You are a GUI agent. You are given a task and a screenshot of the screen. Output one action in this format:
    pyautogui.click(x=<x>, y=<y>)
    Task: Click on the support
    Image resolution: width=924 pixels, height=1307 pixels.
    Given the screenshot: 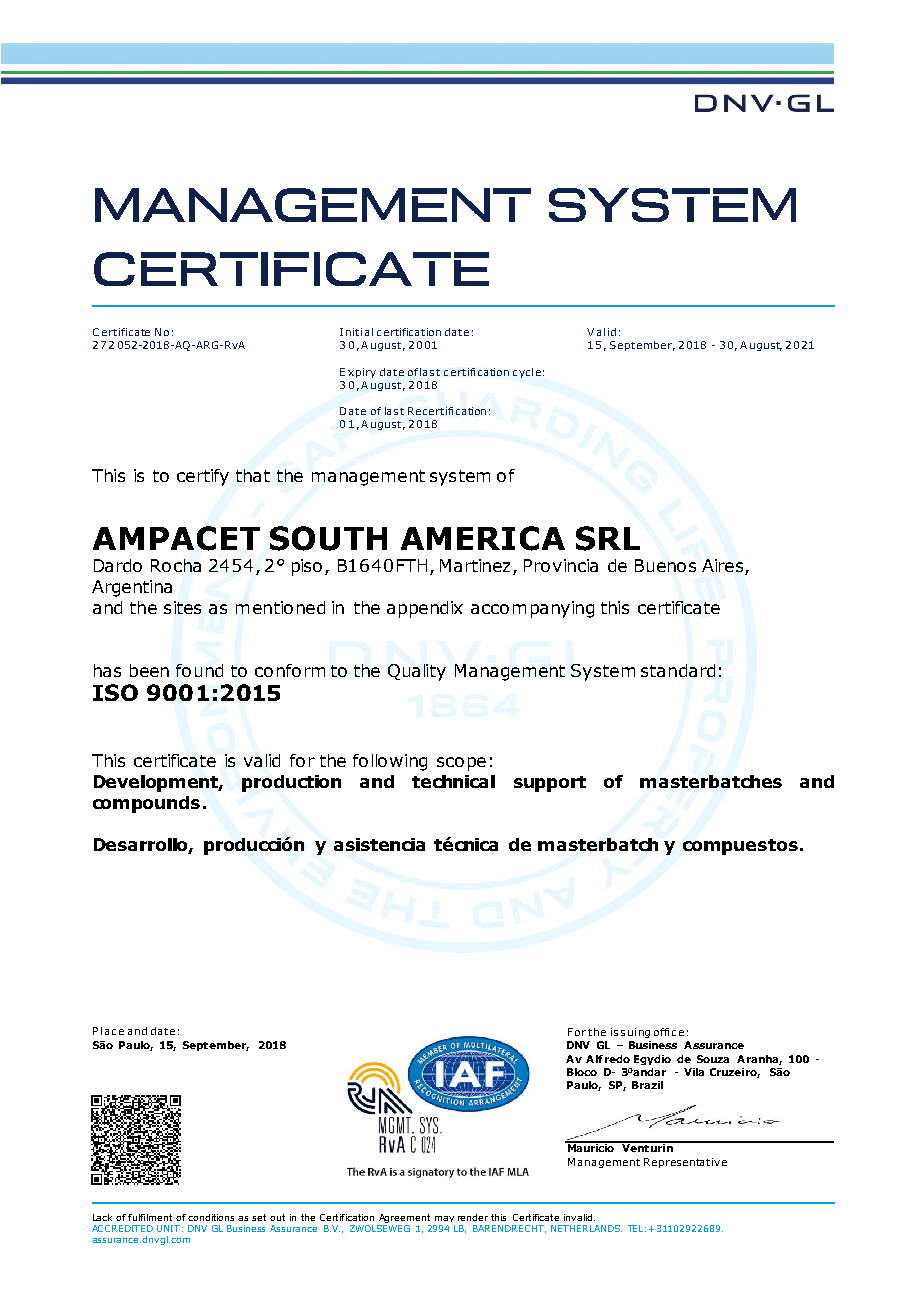 What is the action you would take?
    pyautogui.click(x=550, y=784)
